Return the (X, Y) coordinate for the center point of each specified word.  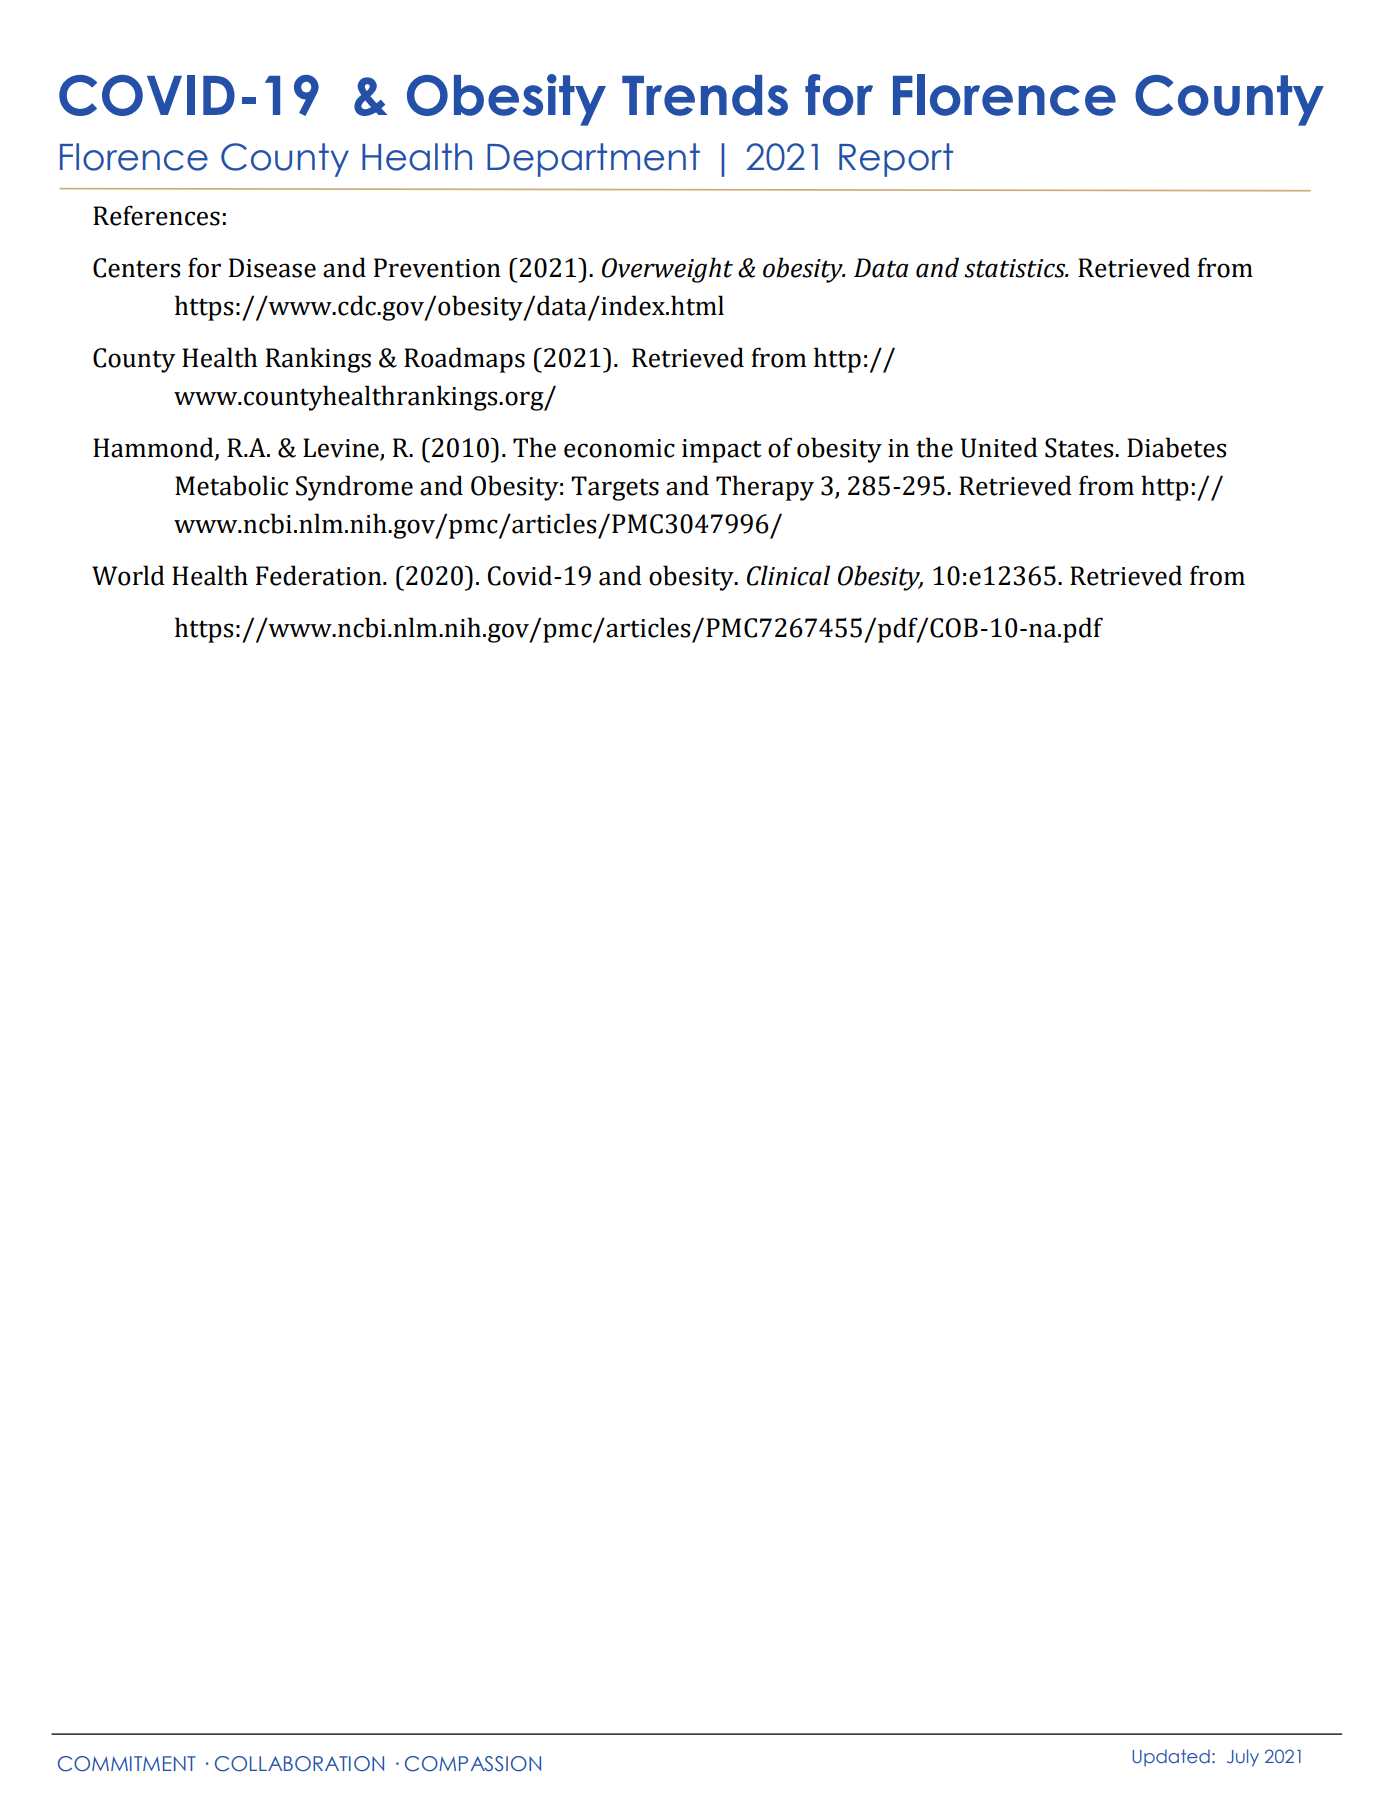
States (1080, 448)
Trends (705, 95)
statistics (1016, 268)
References (156, 215)
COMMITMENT (127, 1764)
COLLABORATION (299, 1764)
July (1243, 1758)
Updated (1171, 1758)
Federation (320, 575)
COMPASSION (473, 1764)
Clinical (788, 575)
